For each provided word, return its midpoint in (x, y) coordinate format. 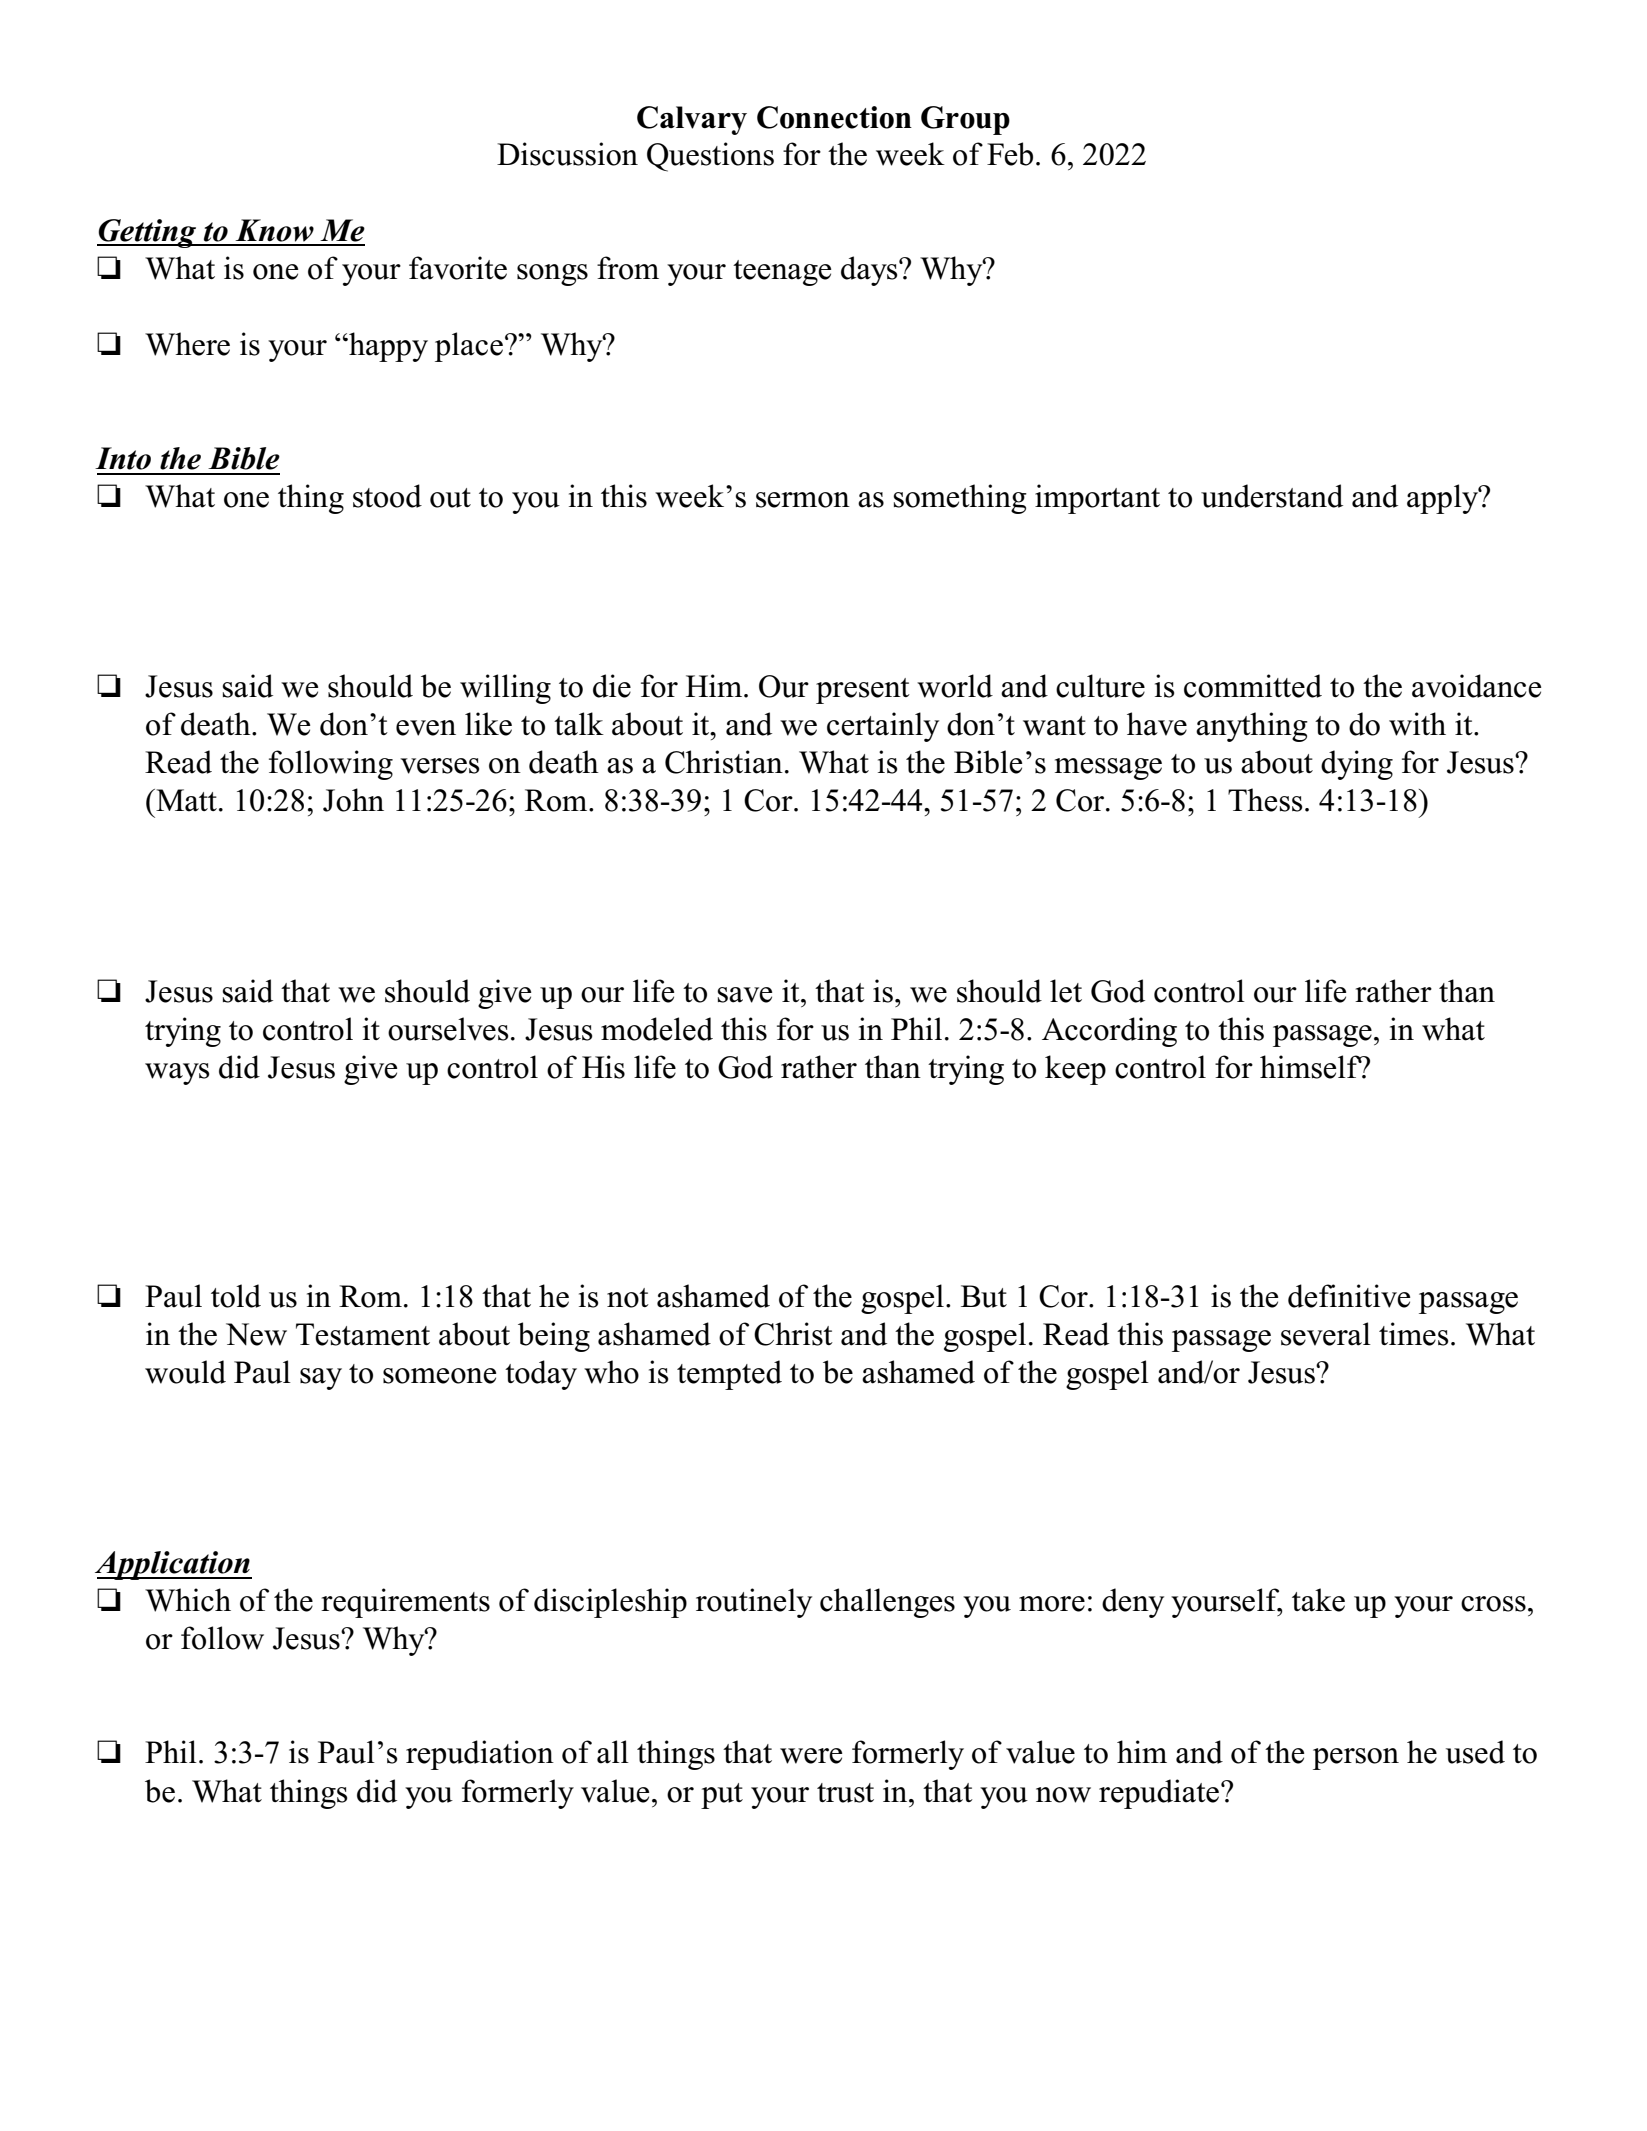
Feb (1010, 154)
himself (1311, 1067)
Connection (834, 117)
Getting (148, 233)
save (744, 995)
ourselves (448, 1029)
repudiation (480, 1755)
